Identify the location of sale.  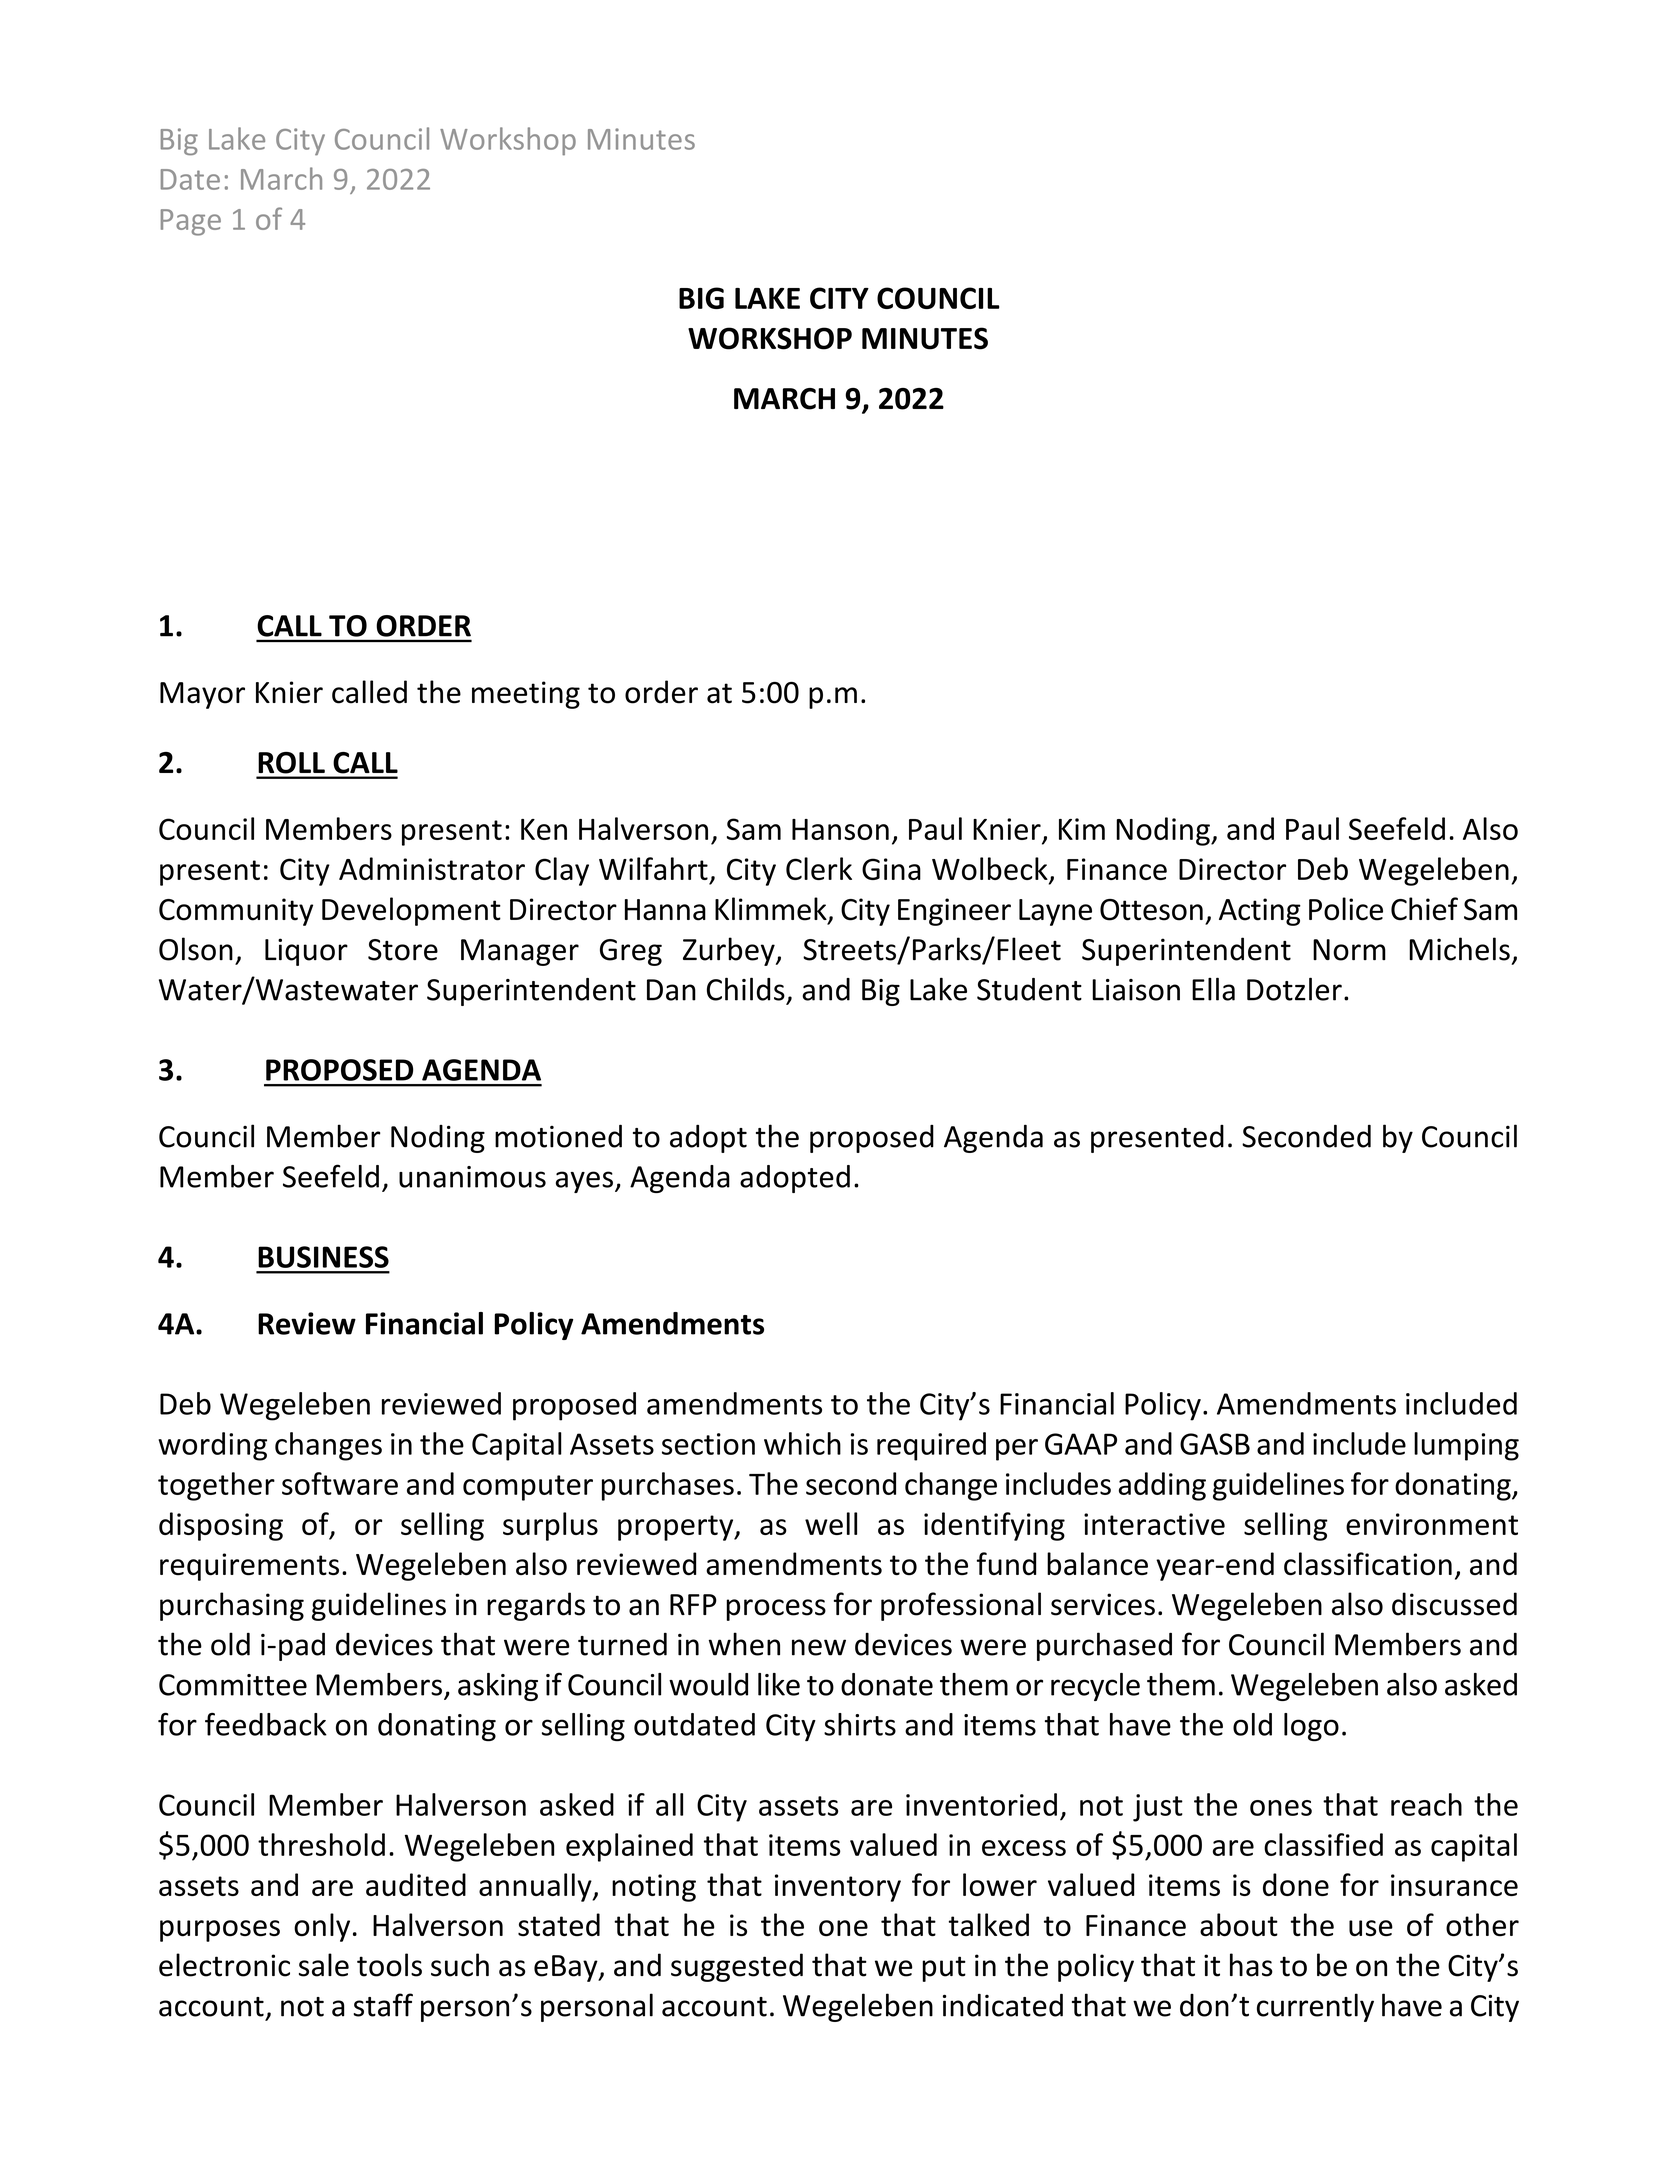
(324, 1965).
